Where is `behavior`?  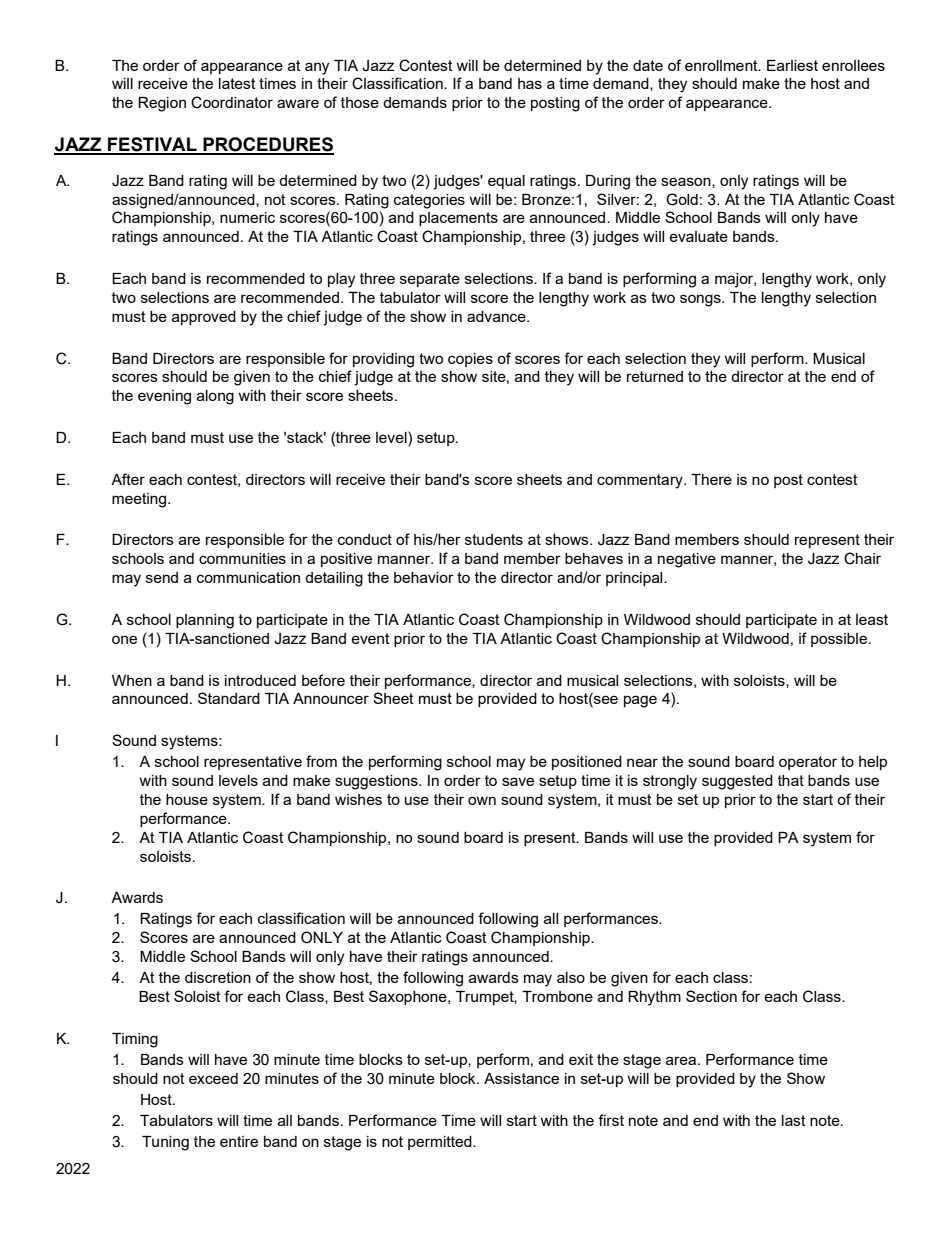
behavior is located at coordinates (424, 577).
